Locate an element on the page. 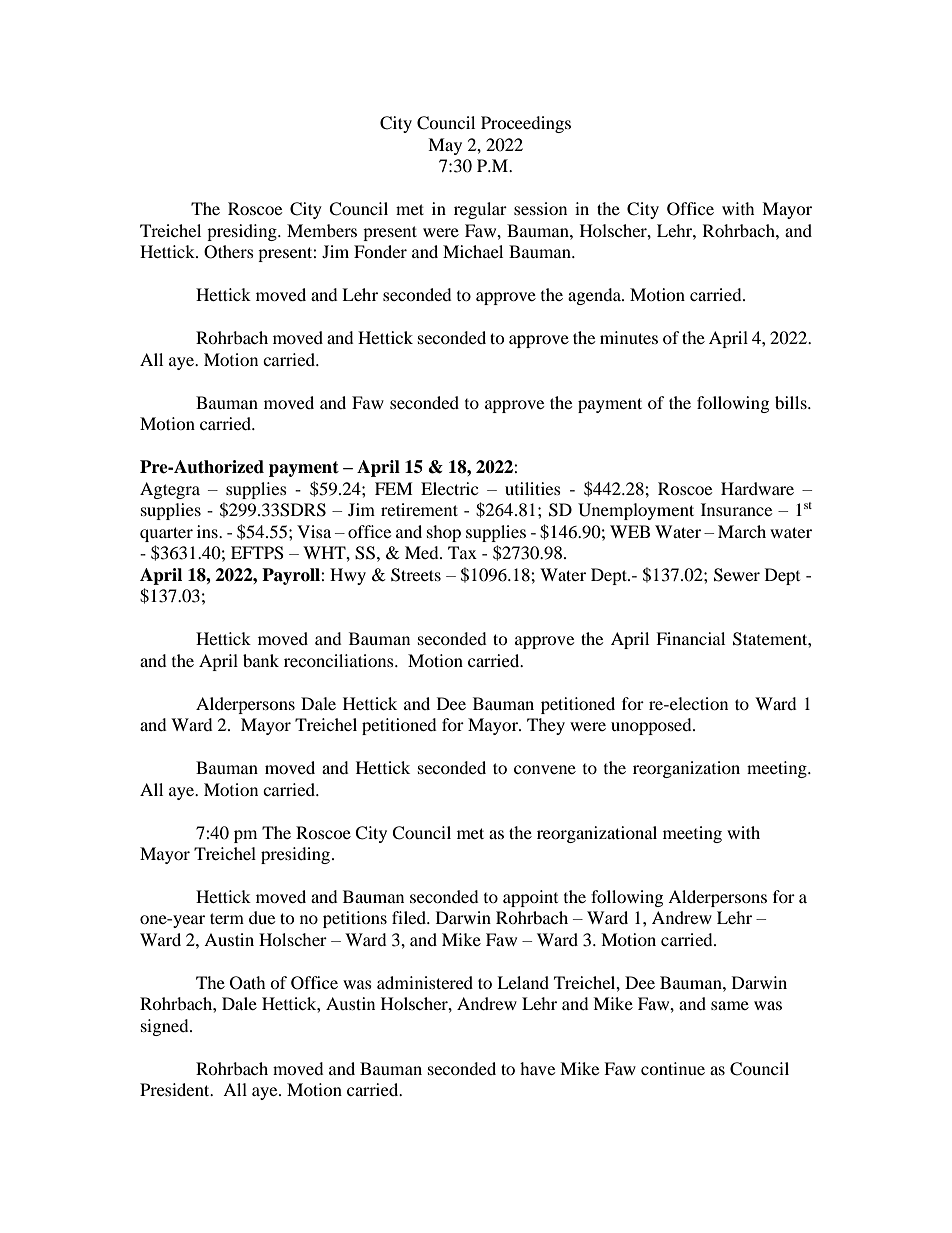 The width and height of the page is (952, 1233). unopposed is located at coordinates (652, 726).
